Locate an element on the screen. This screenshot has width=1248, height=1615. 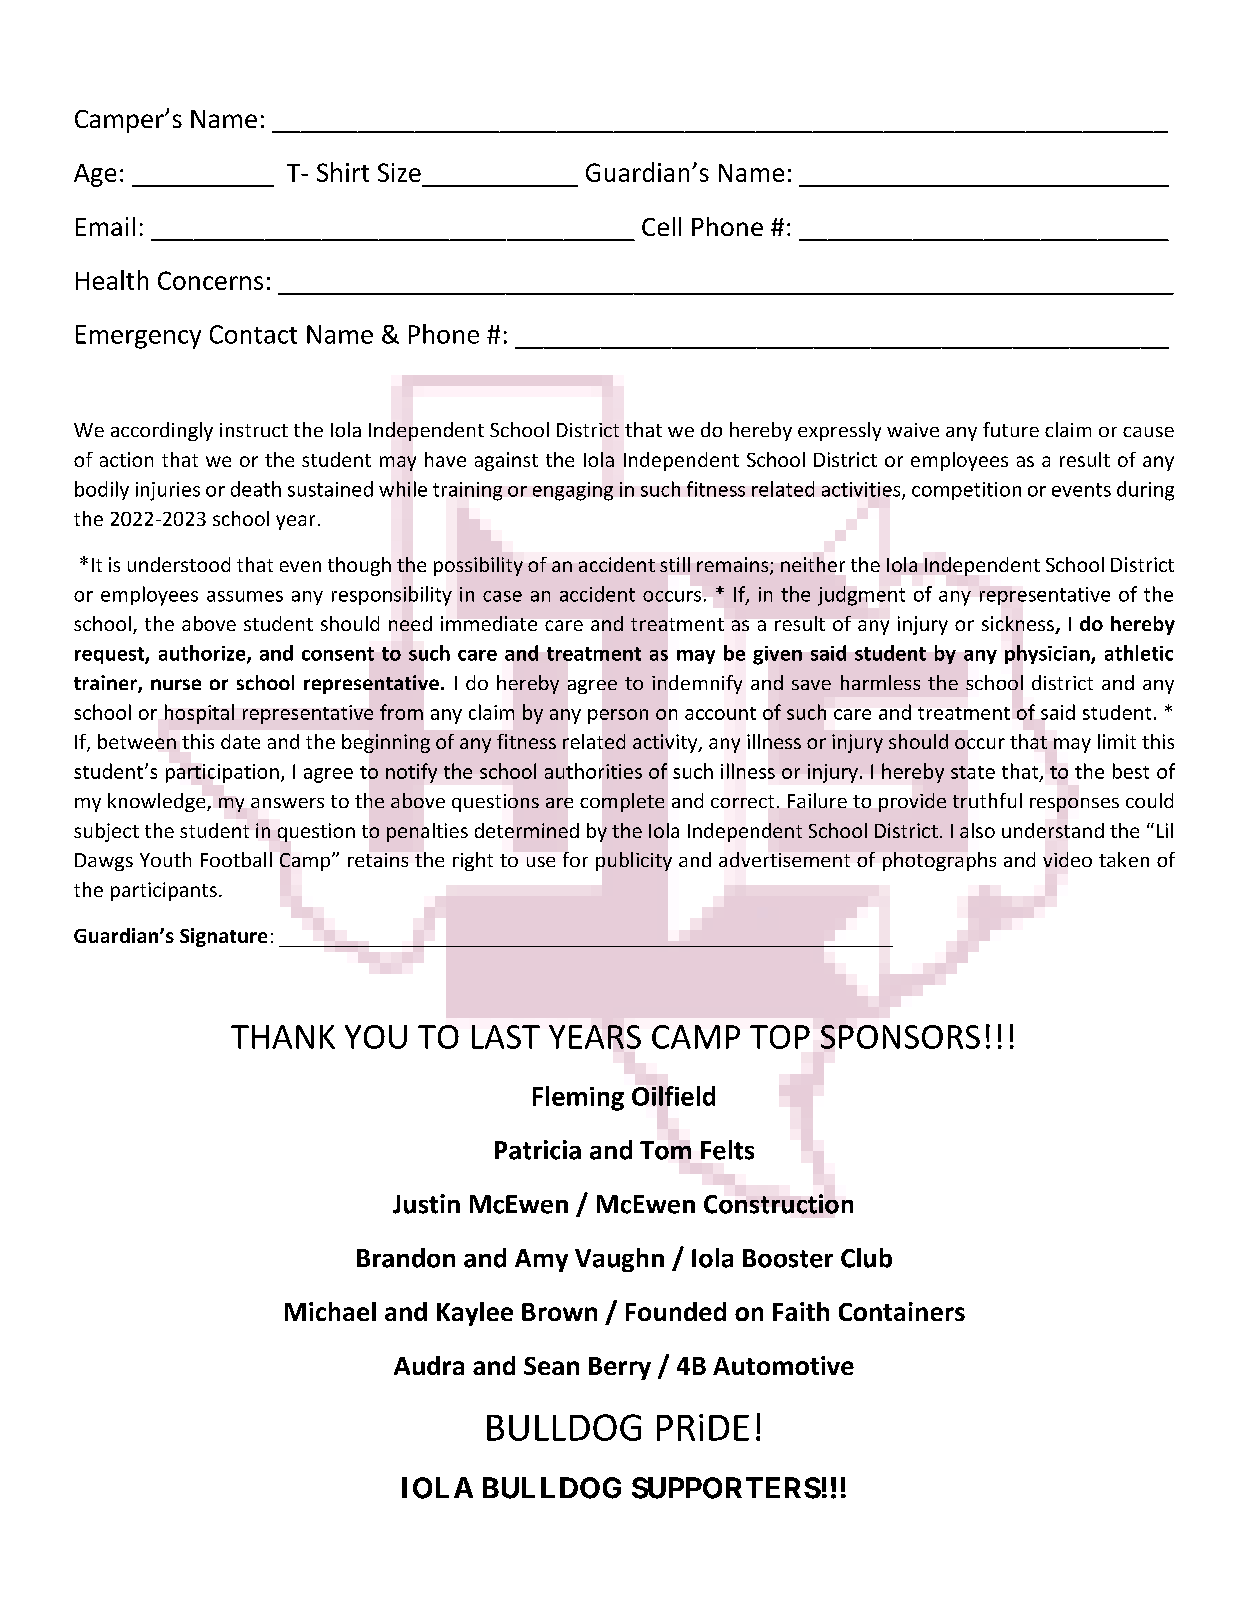
death is located at coordinates (256, 489).
